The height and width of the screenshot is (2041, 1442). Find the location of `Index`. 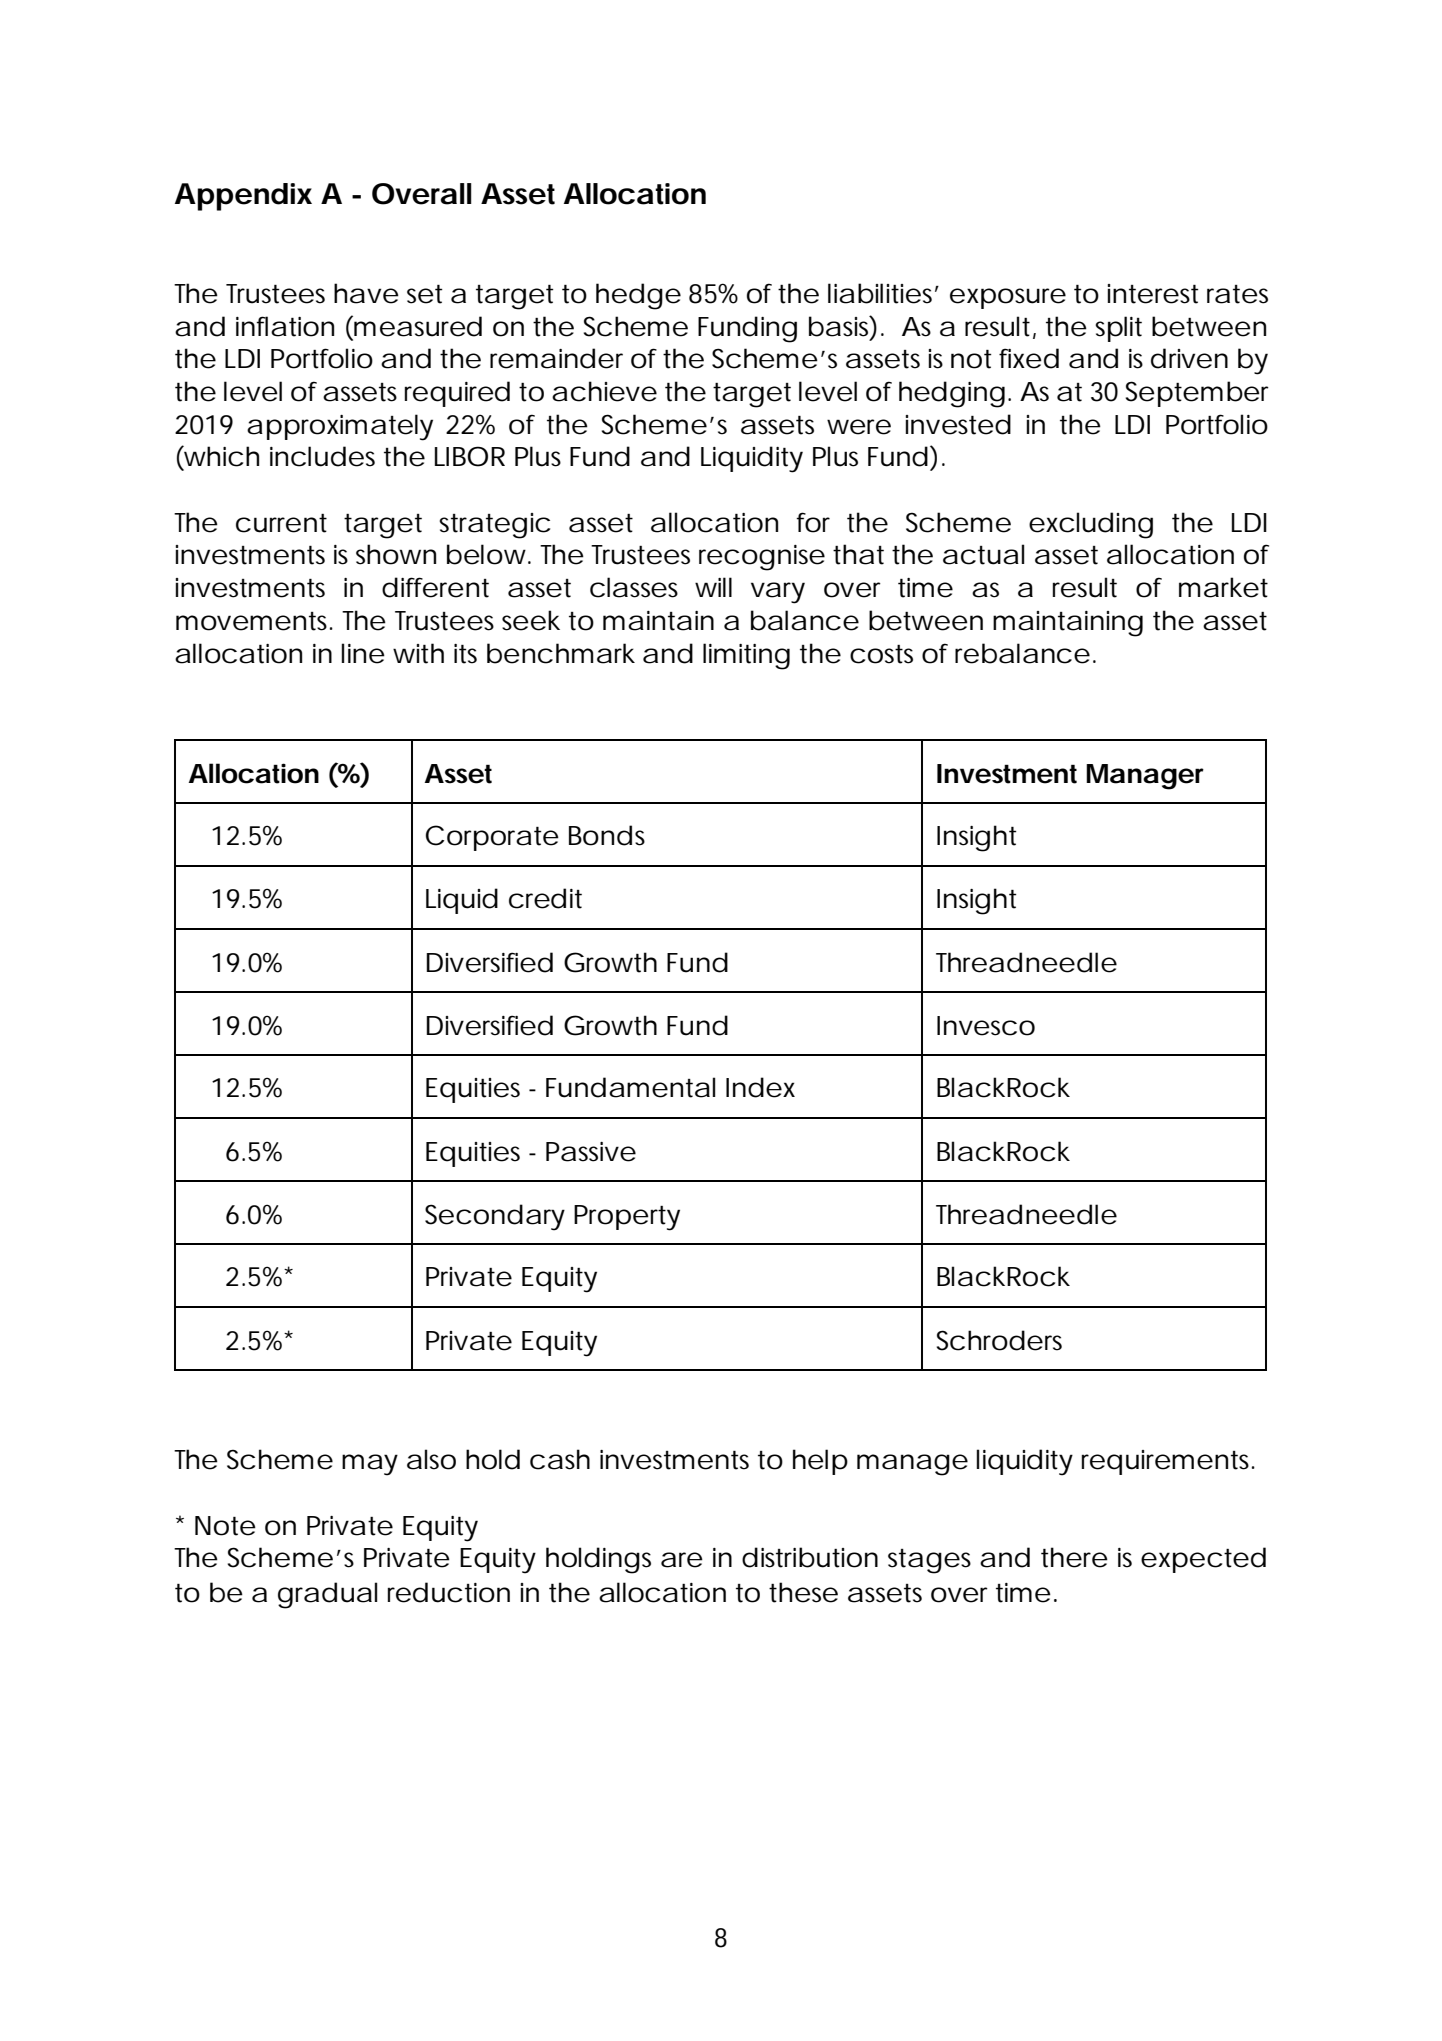

Index is located at coordinates (760, 1087).
